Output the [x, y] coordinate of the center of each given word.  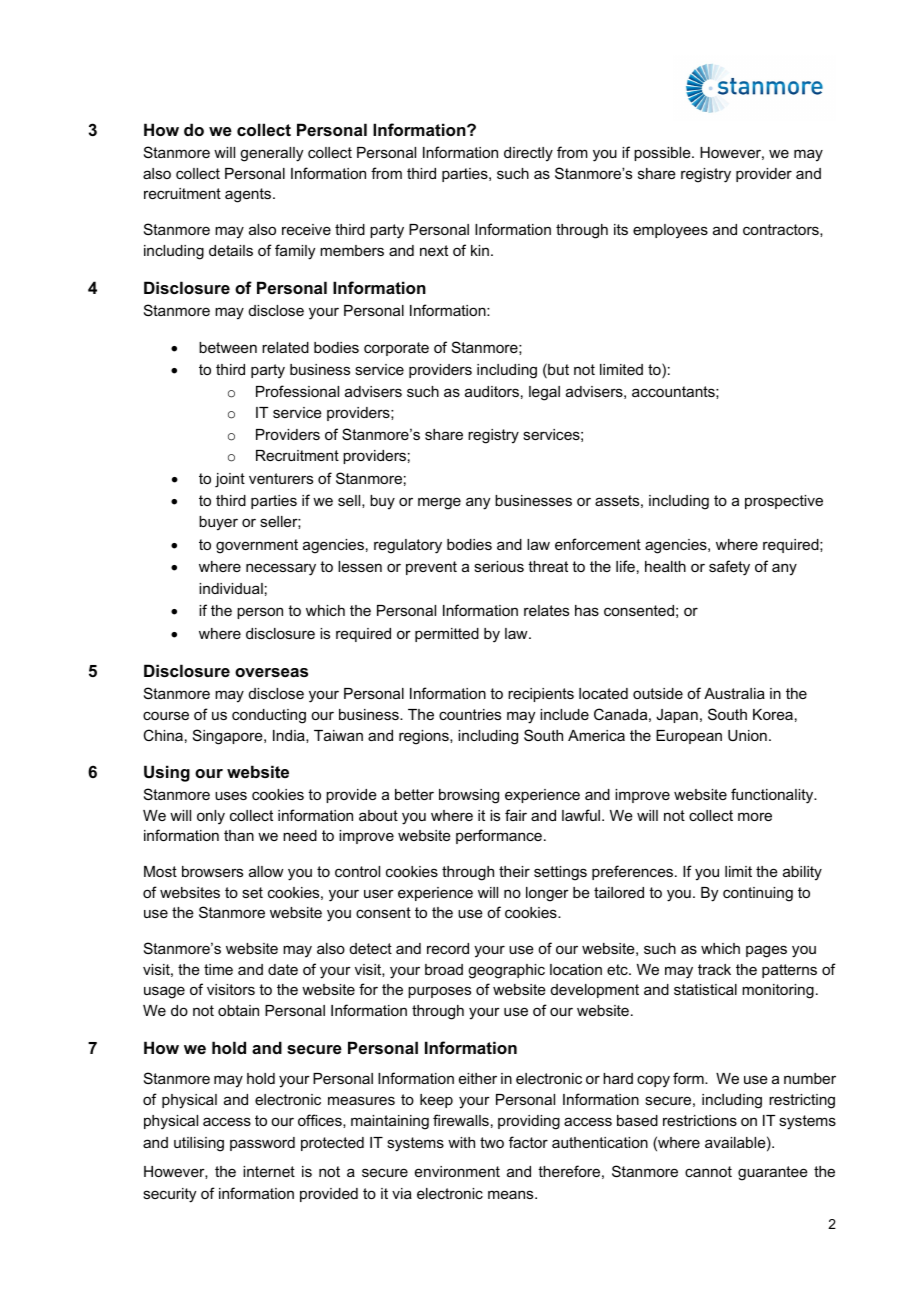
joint [230, 480]
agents [249, 195]
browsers [212, 871]
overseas [271, 672]
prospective [784, 502]
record [448, 948]
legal [544, 393]
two [492, 1142]
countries [470, 714]
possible [663, 154]
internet [269, 1171]
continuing [758, 894]
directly [528, 154]
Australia [734, 693]
